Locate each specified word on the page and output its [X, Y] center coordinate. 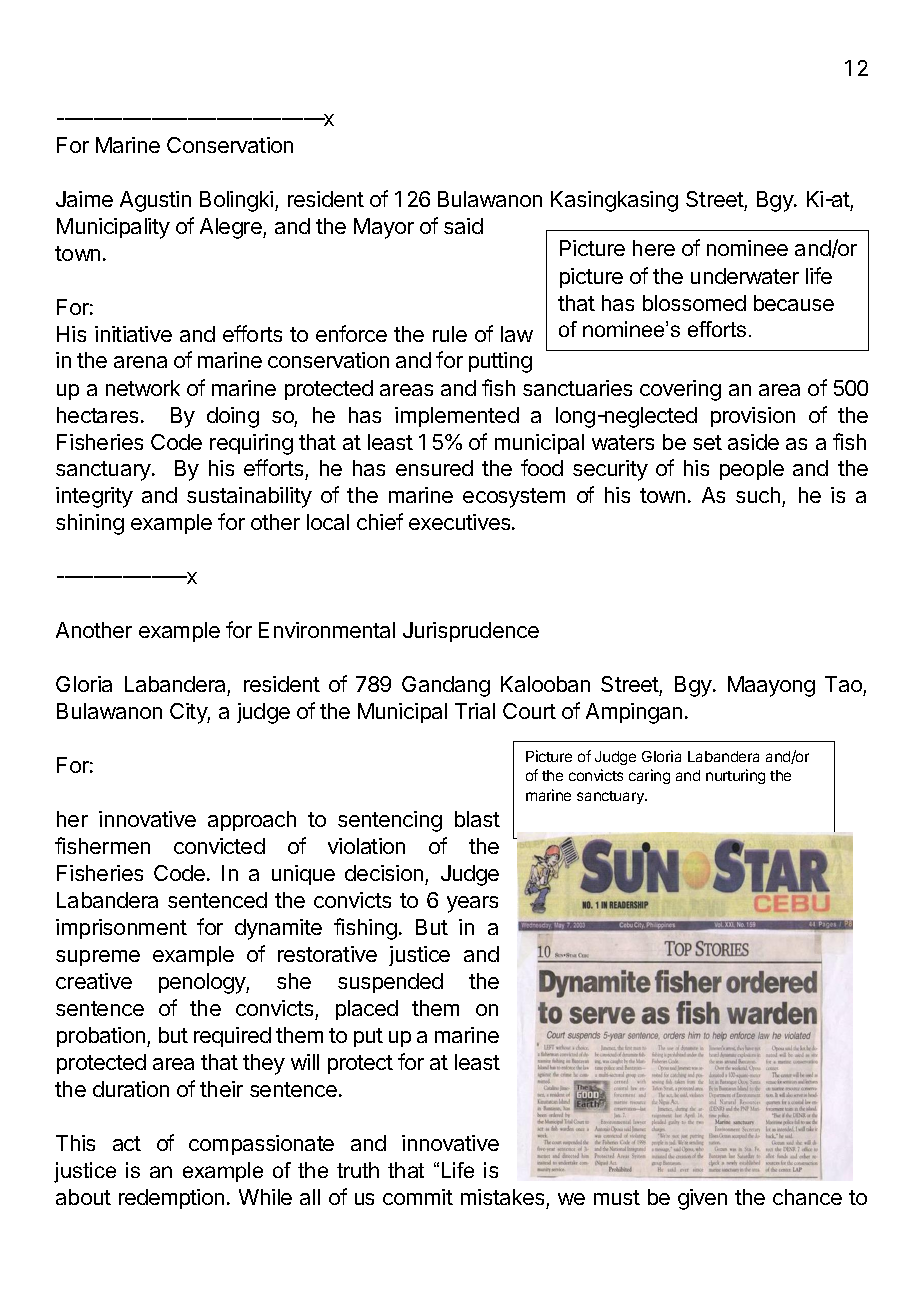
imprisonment [121, 929]
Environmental [327, 630]
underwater [745, 276]
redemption [171, 1199]
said [463, 226]
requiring [251, 444]
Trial [475, 711]
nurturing [735, 776]
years [472, 904]
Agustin [155, 201]
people [752, 470]
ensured [434, 468]
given [702, 1199]
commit [418, 1197]
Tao [844, 686]
